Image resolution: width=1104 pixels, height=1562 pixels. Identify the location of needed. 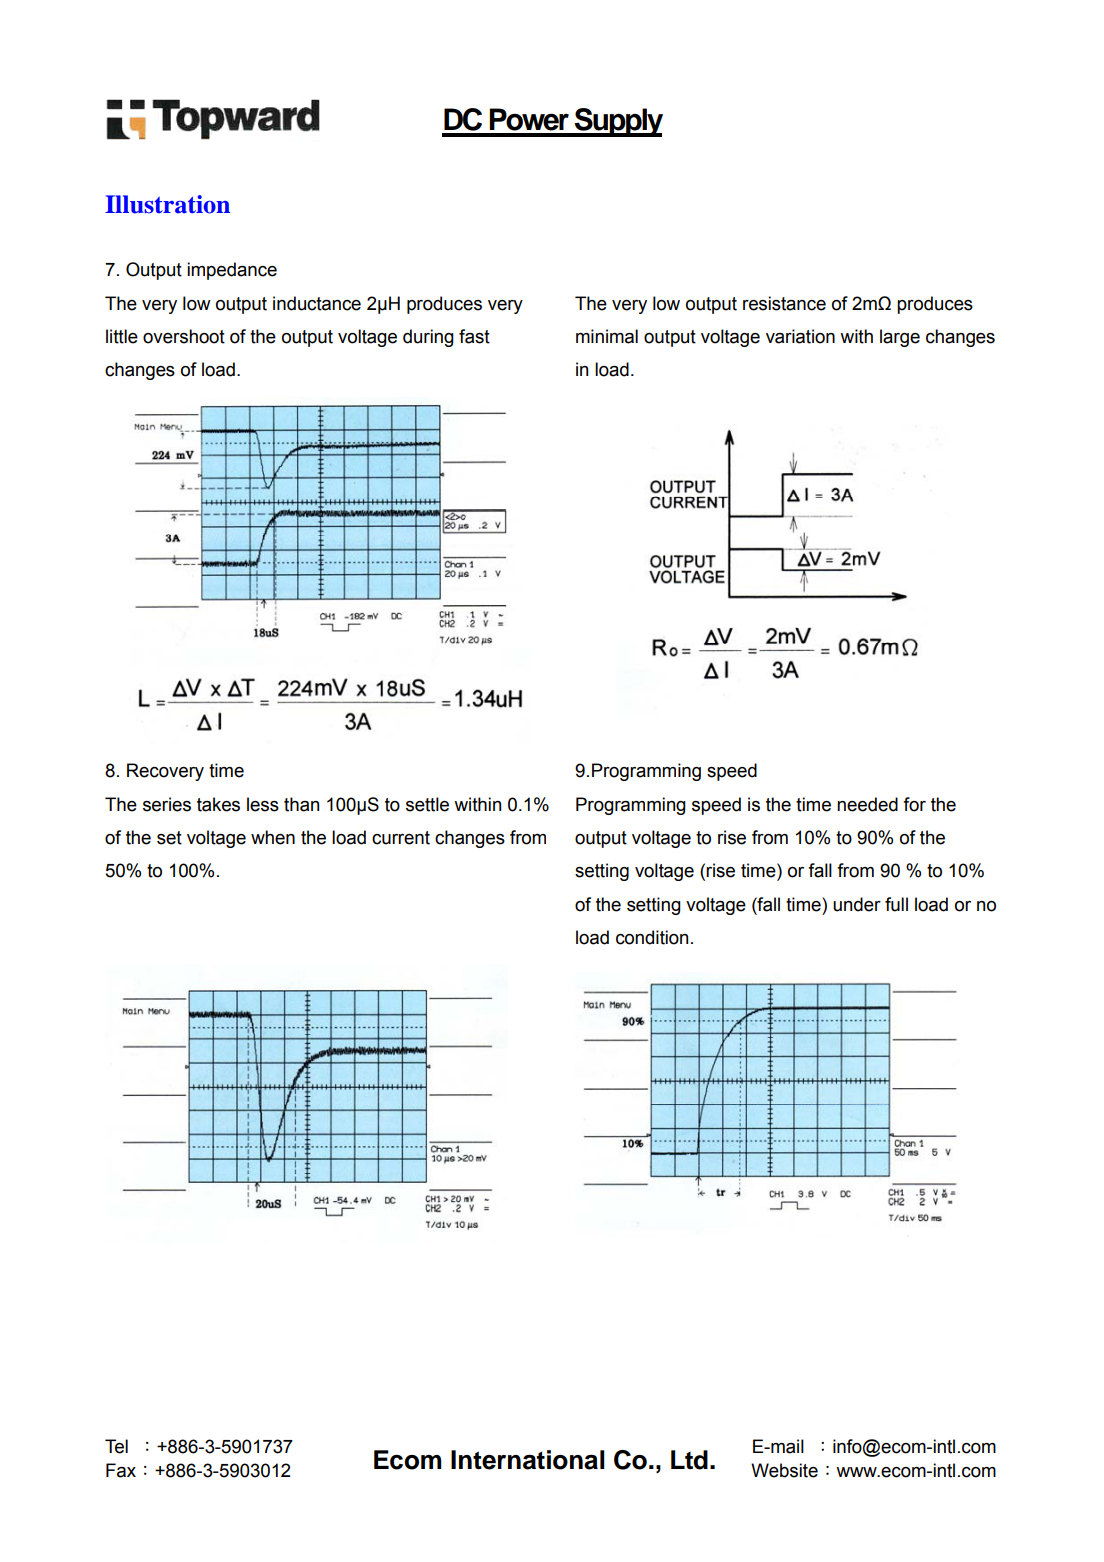
(867, 804).
